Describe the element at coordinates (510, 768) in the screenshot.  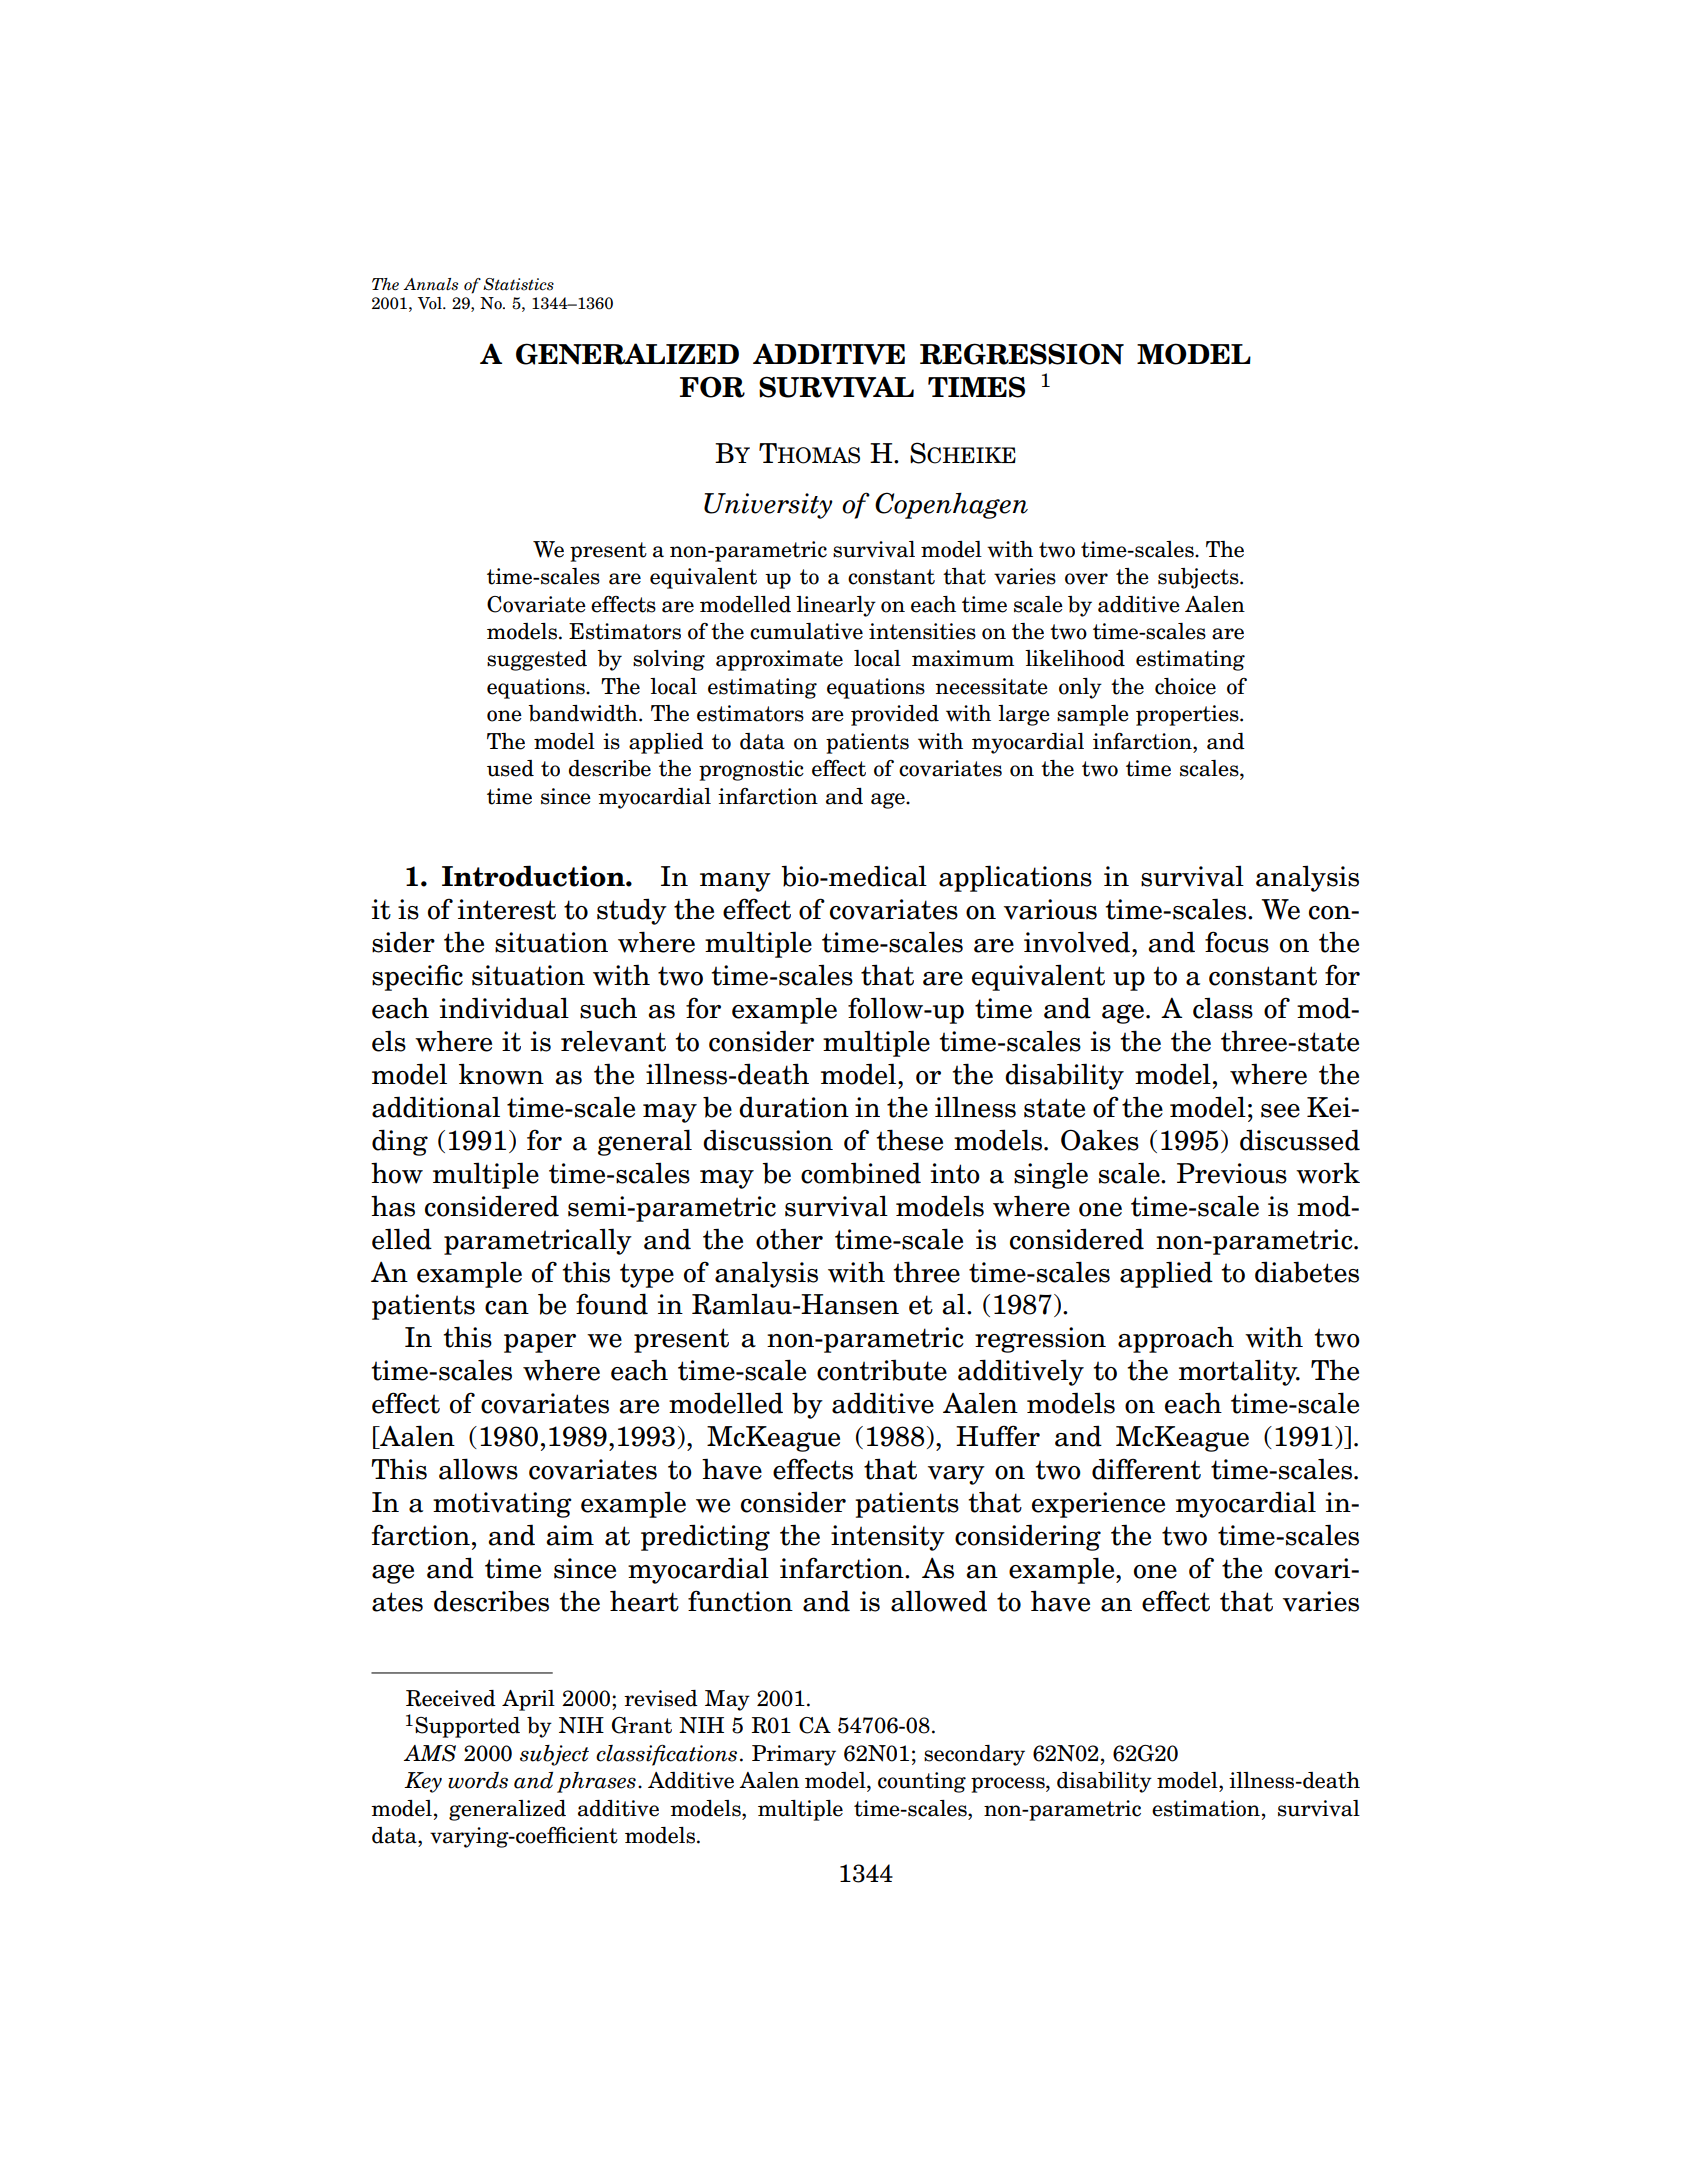
I see `used` at that location.
